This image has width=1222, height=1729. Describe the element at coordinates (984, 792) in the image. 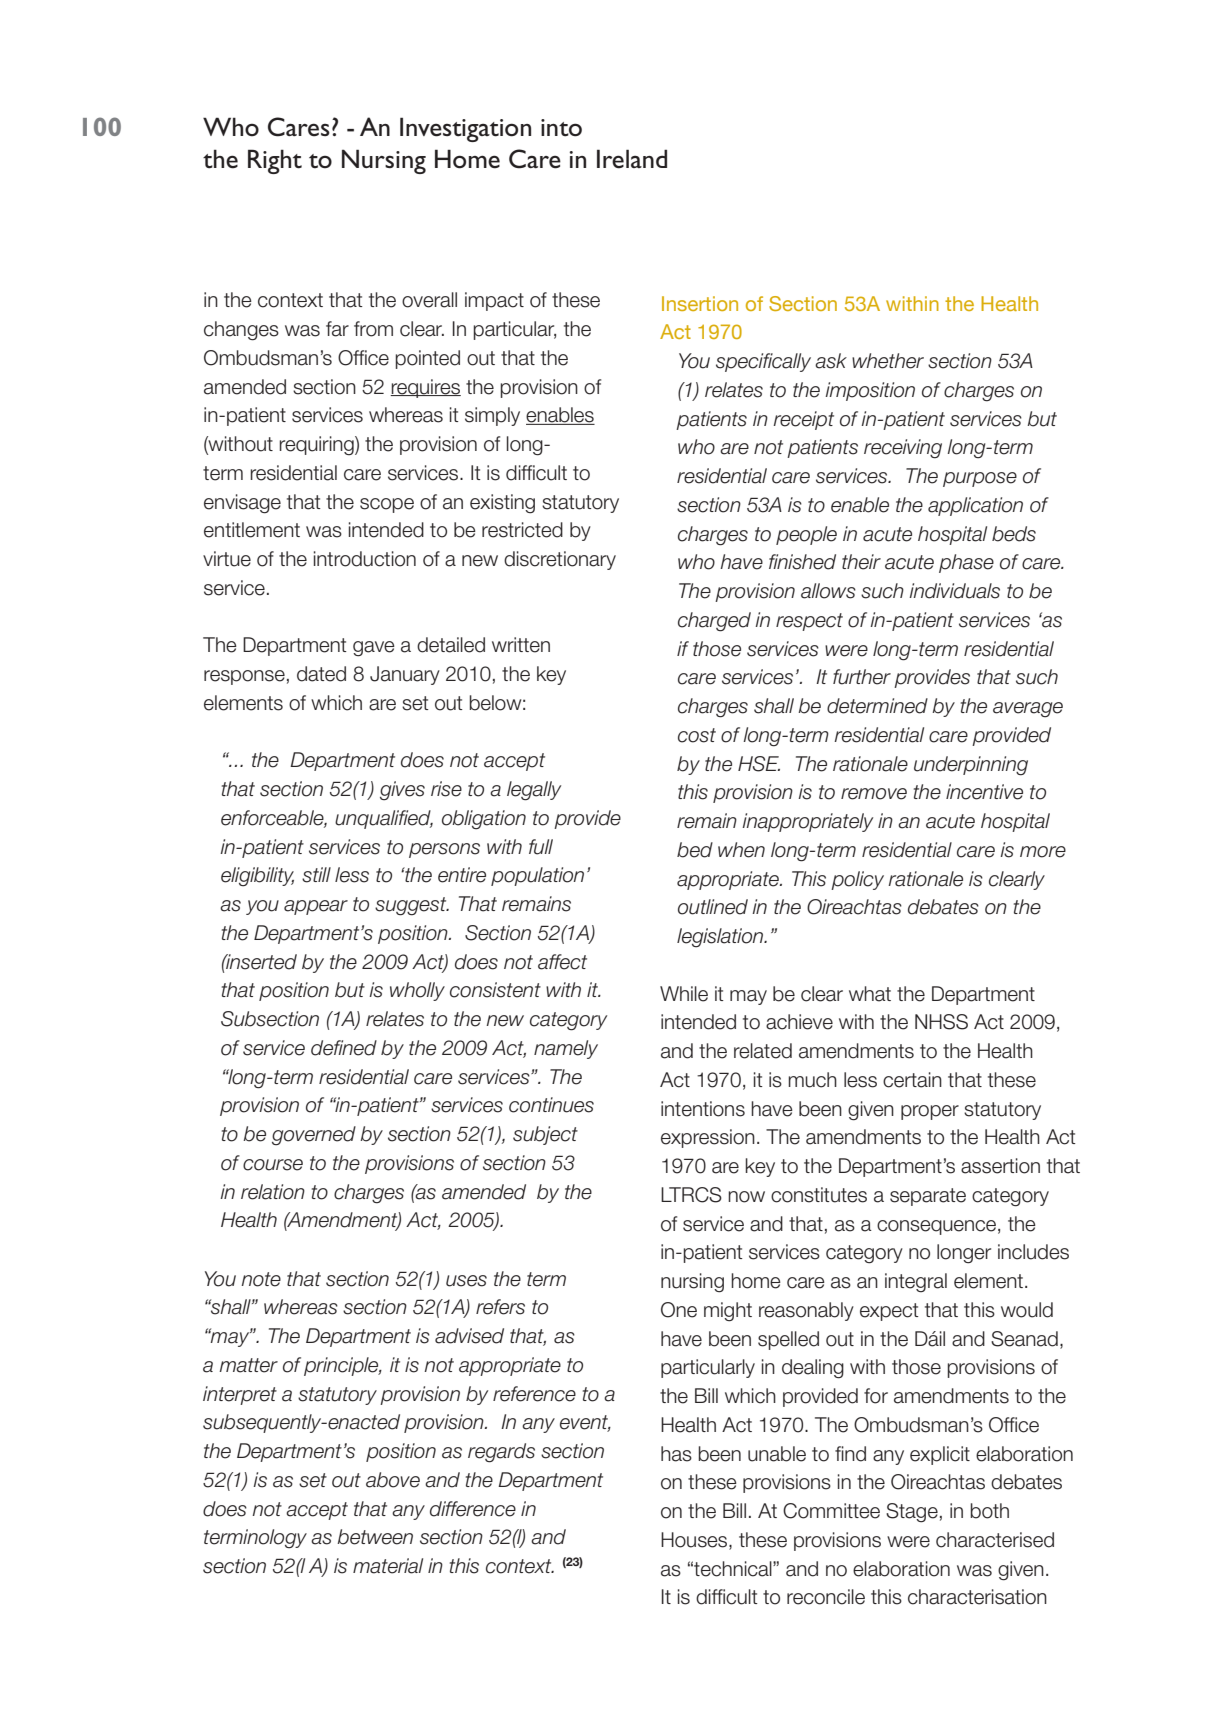

I see `incentive` at that location.
